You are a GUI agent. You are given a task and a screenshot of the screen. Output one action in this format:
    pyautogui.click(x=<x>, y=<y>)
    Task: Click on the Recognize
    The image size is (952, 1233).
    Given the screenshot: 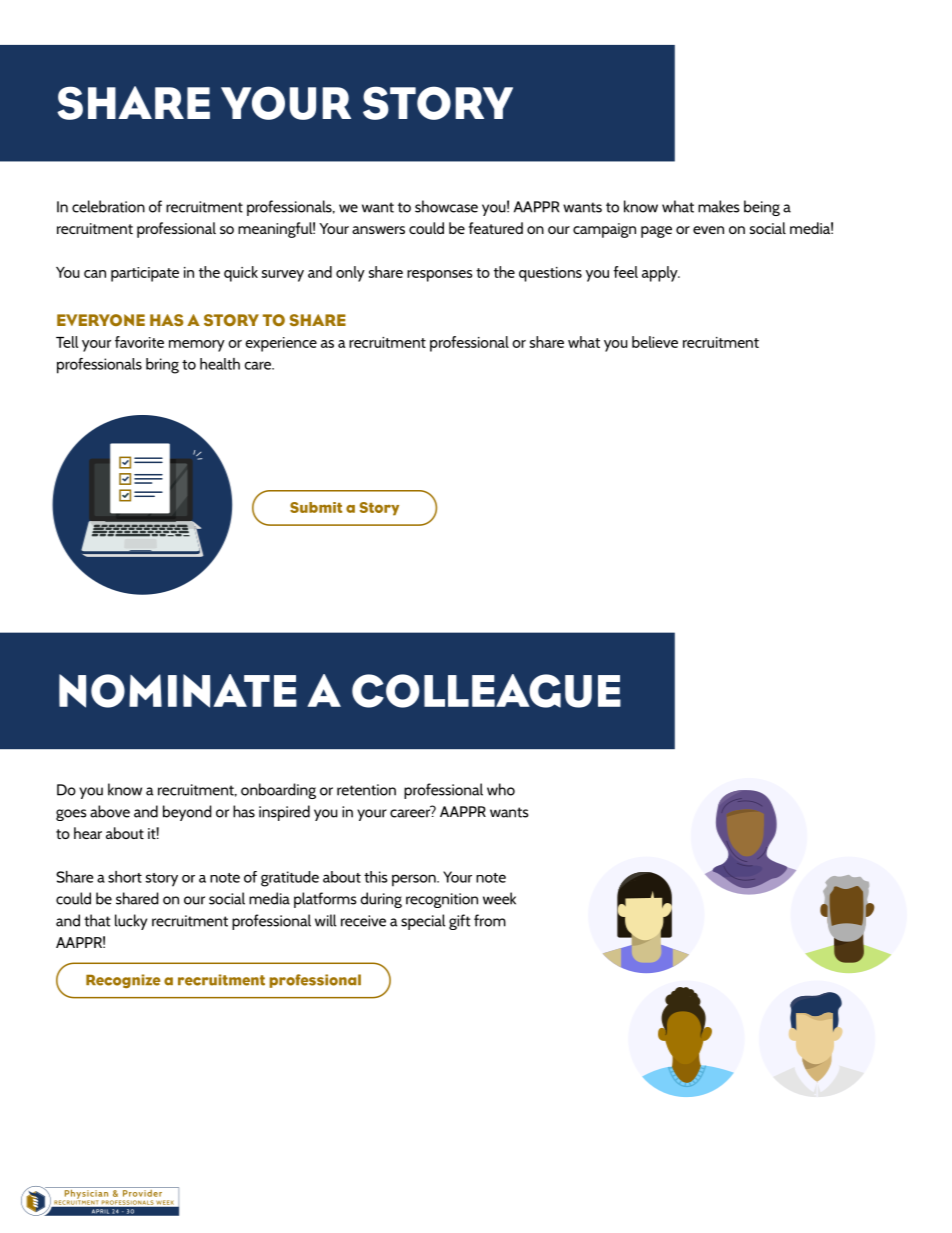 What is the action you would take?
    pyautogui.click(x=123, y=981)
